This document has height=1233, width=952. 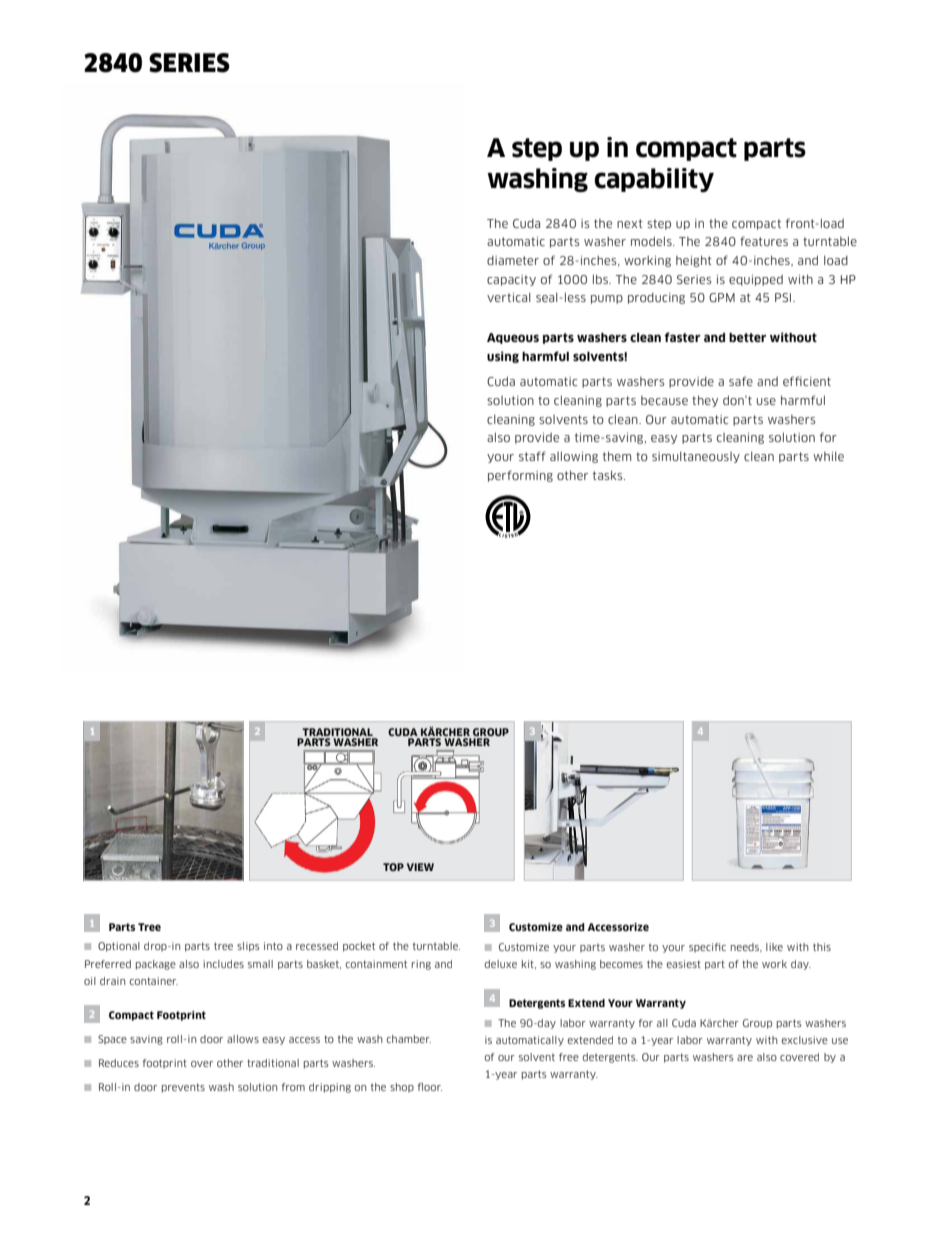 What do you see at coordinates (513, 260) in the document?
I see `diameter` at bounding box center [513, 260].
